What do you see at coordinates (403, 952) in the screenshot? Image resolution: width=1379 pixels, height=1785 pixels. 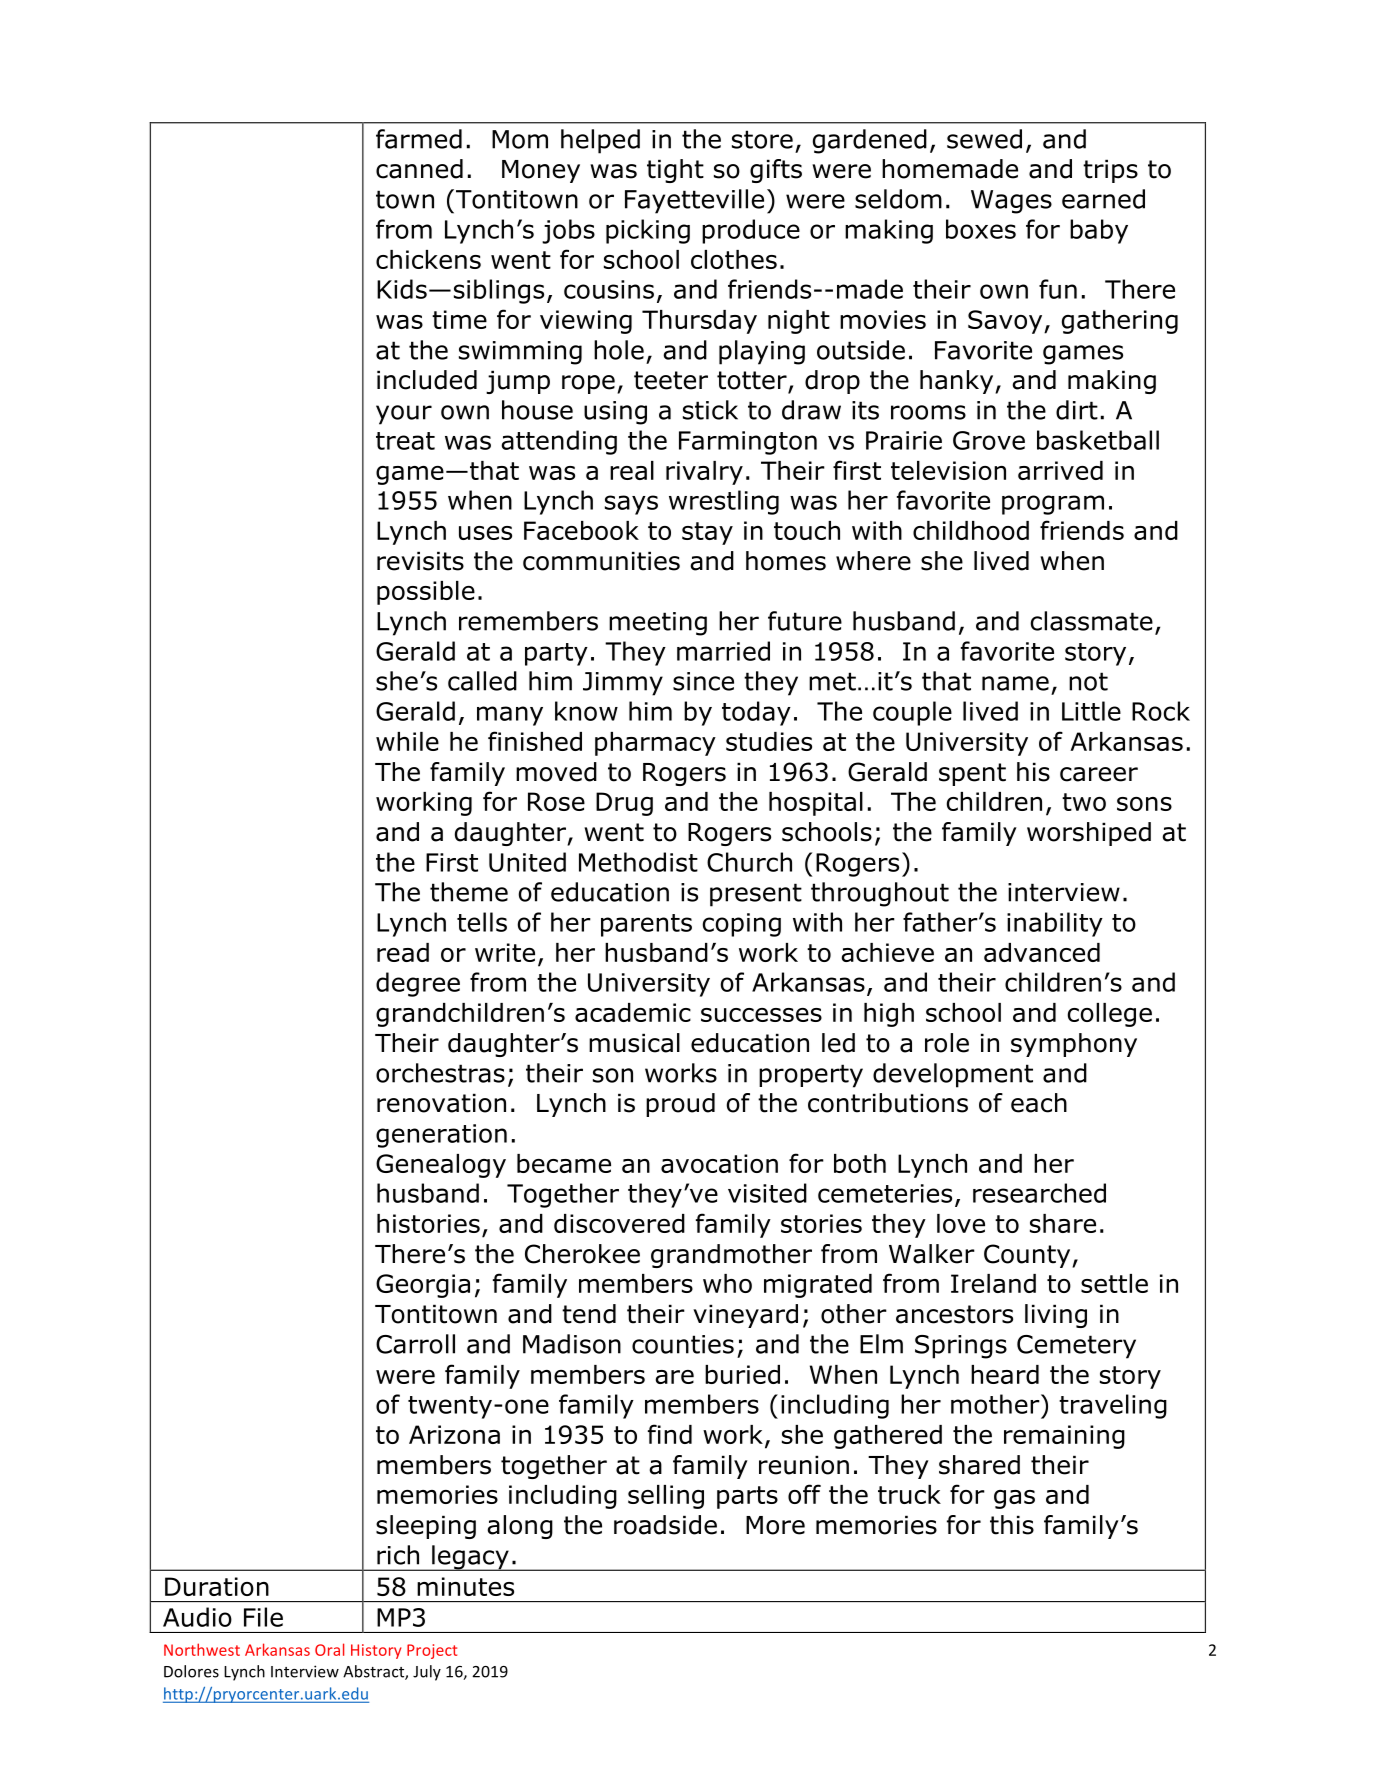 I see `read` at bounding box center [403, 952].
